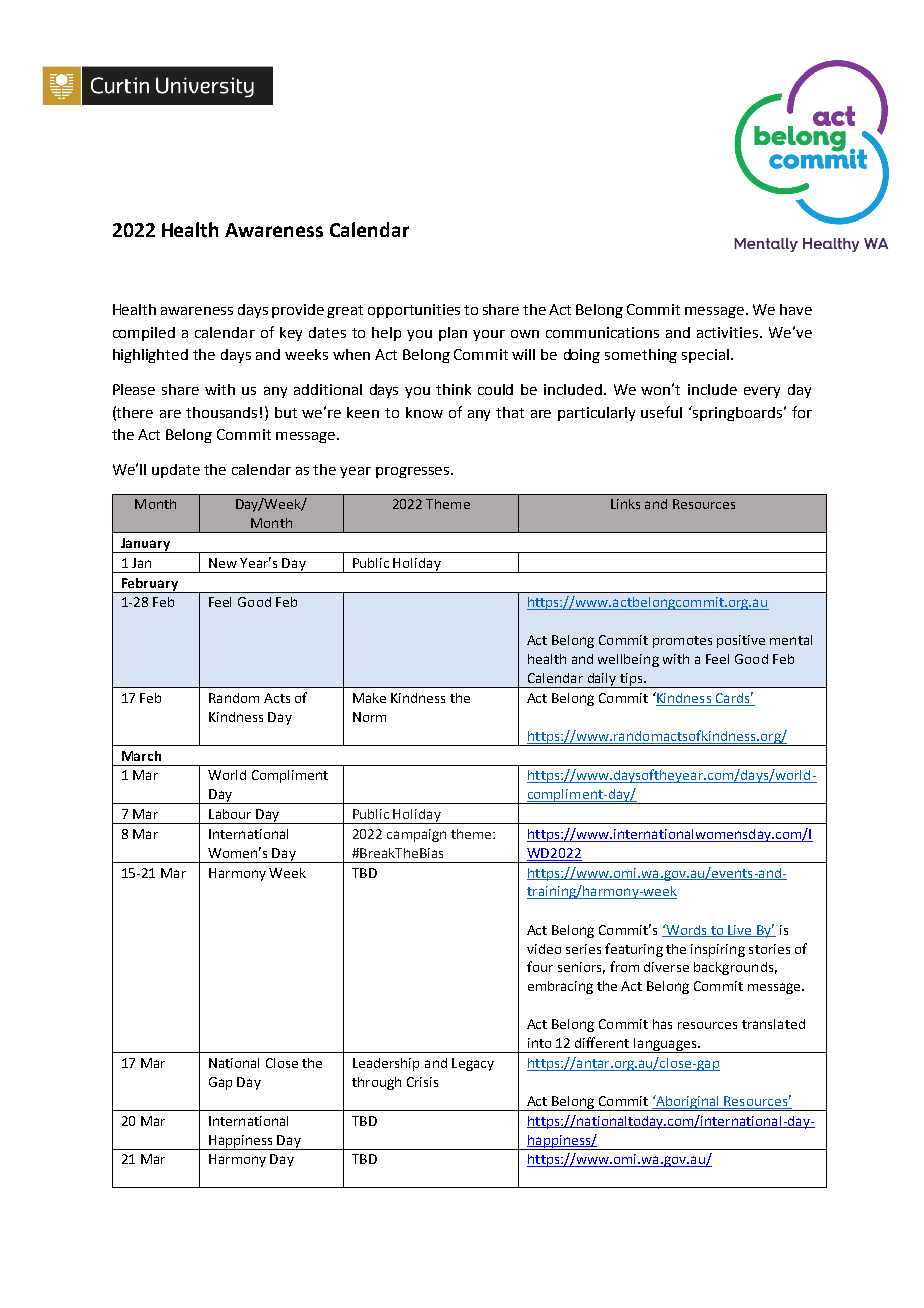 This screenshot has height=1308, width=924. Describe the element at coordinates (727, 332) in the screenshot. I see `activities` at that location.
